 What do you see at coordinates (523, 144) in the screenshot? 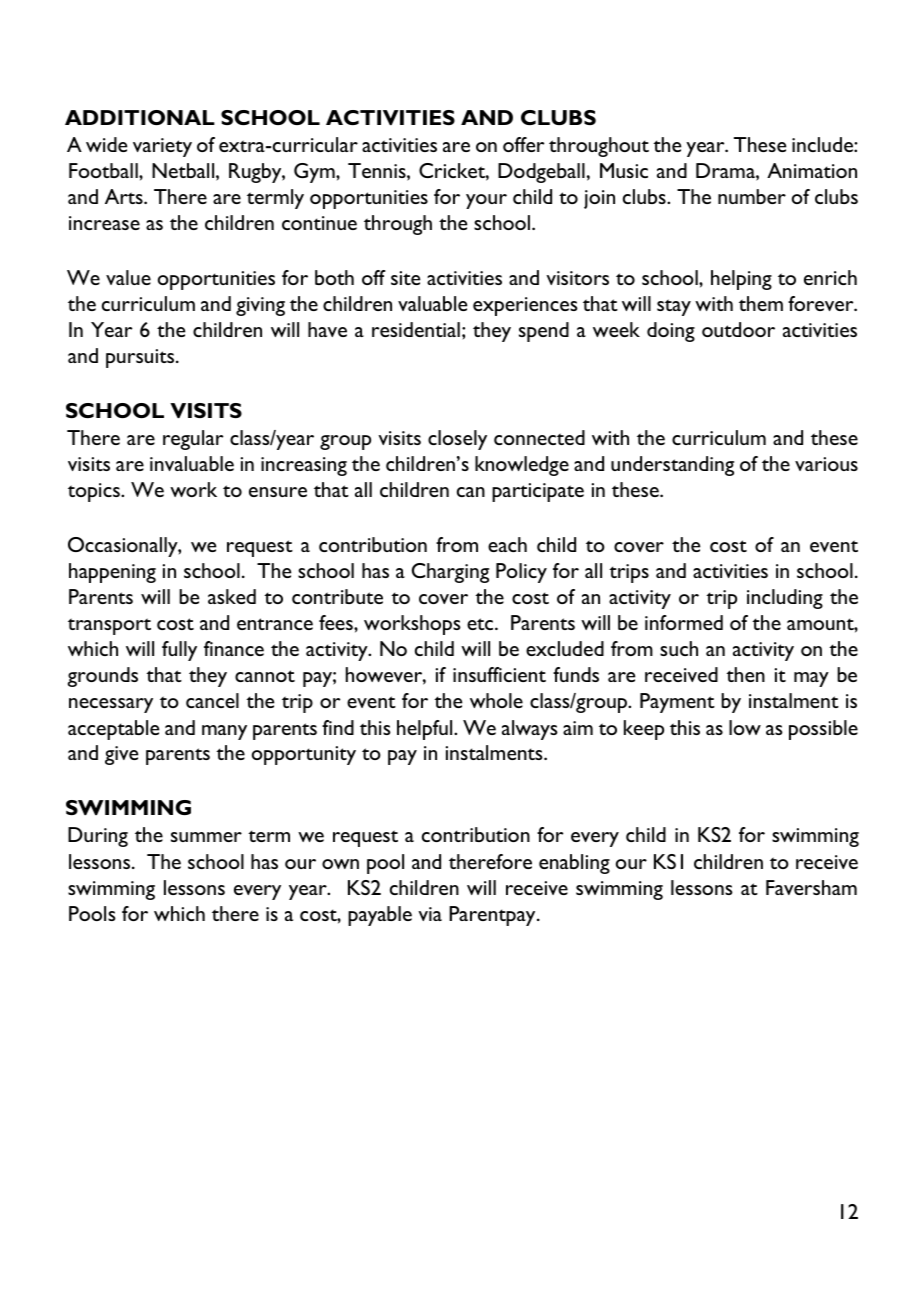
I see `offer` at bounding box center [523, 144].
